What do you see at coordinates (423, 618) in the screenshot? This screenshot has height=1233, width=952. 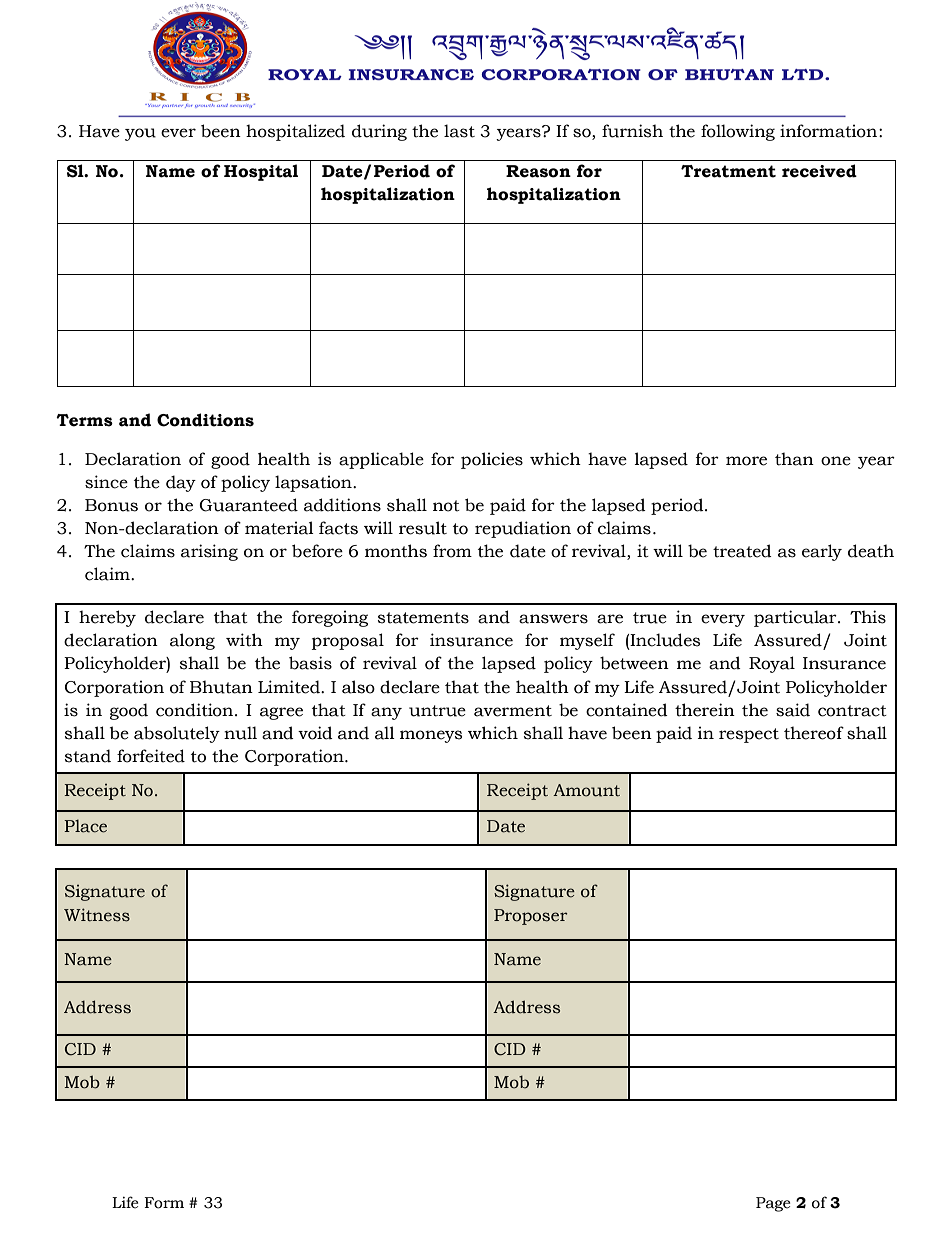 I see `statements` at bounding box center [423, 618].
